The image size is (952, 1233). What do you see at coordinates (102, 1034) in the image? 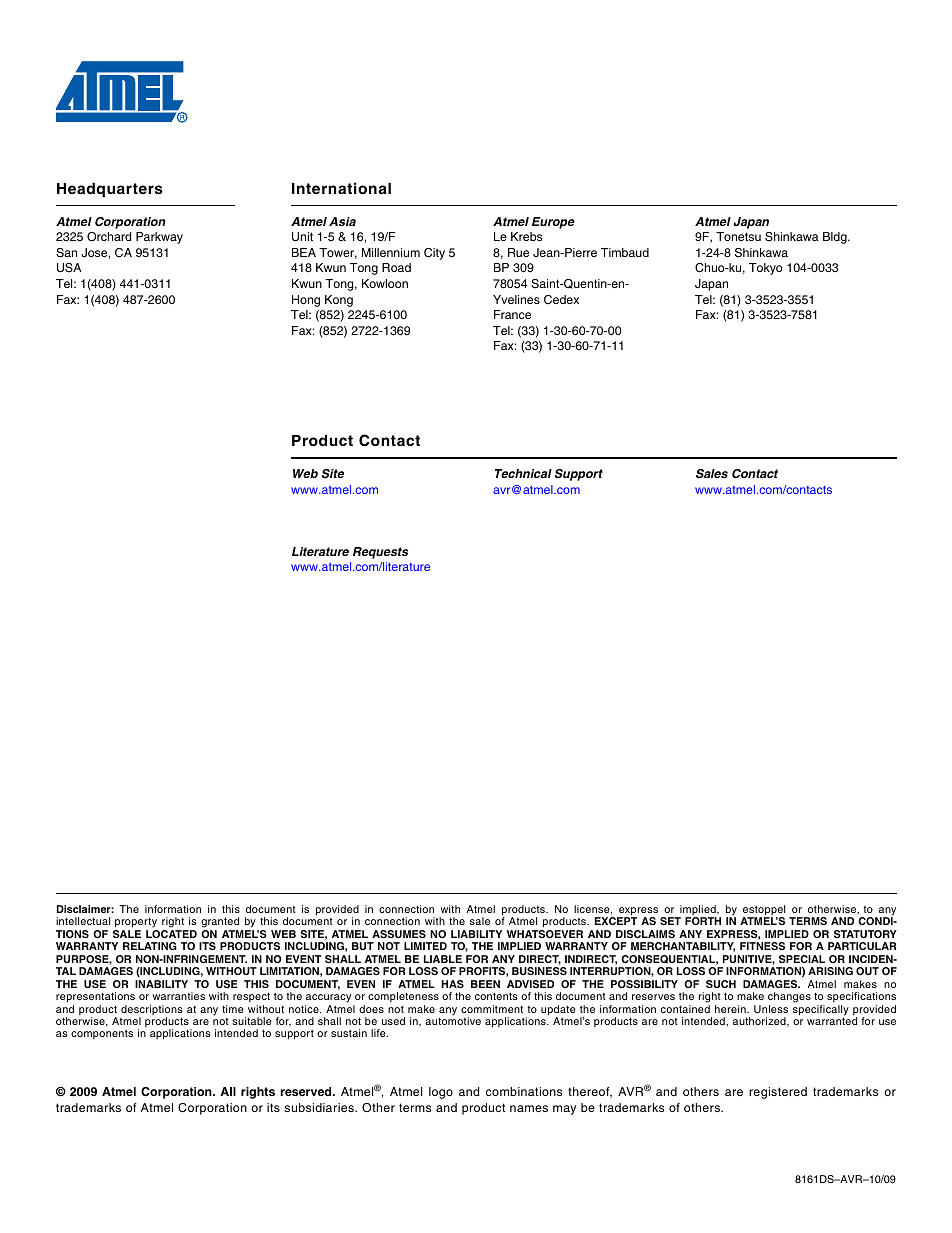
I see `components` at bounding box center [102, 1034].
